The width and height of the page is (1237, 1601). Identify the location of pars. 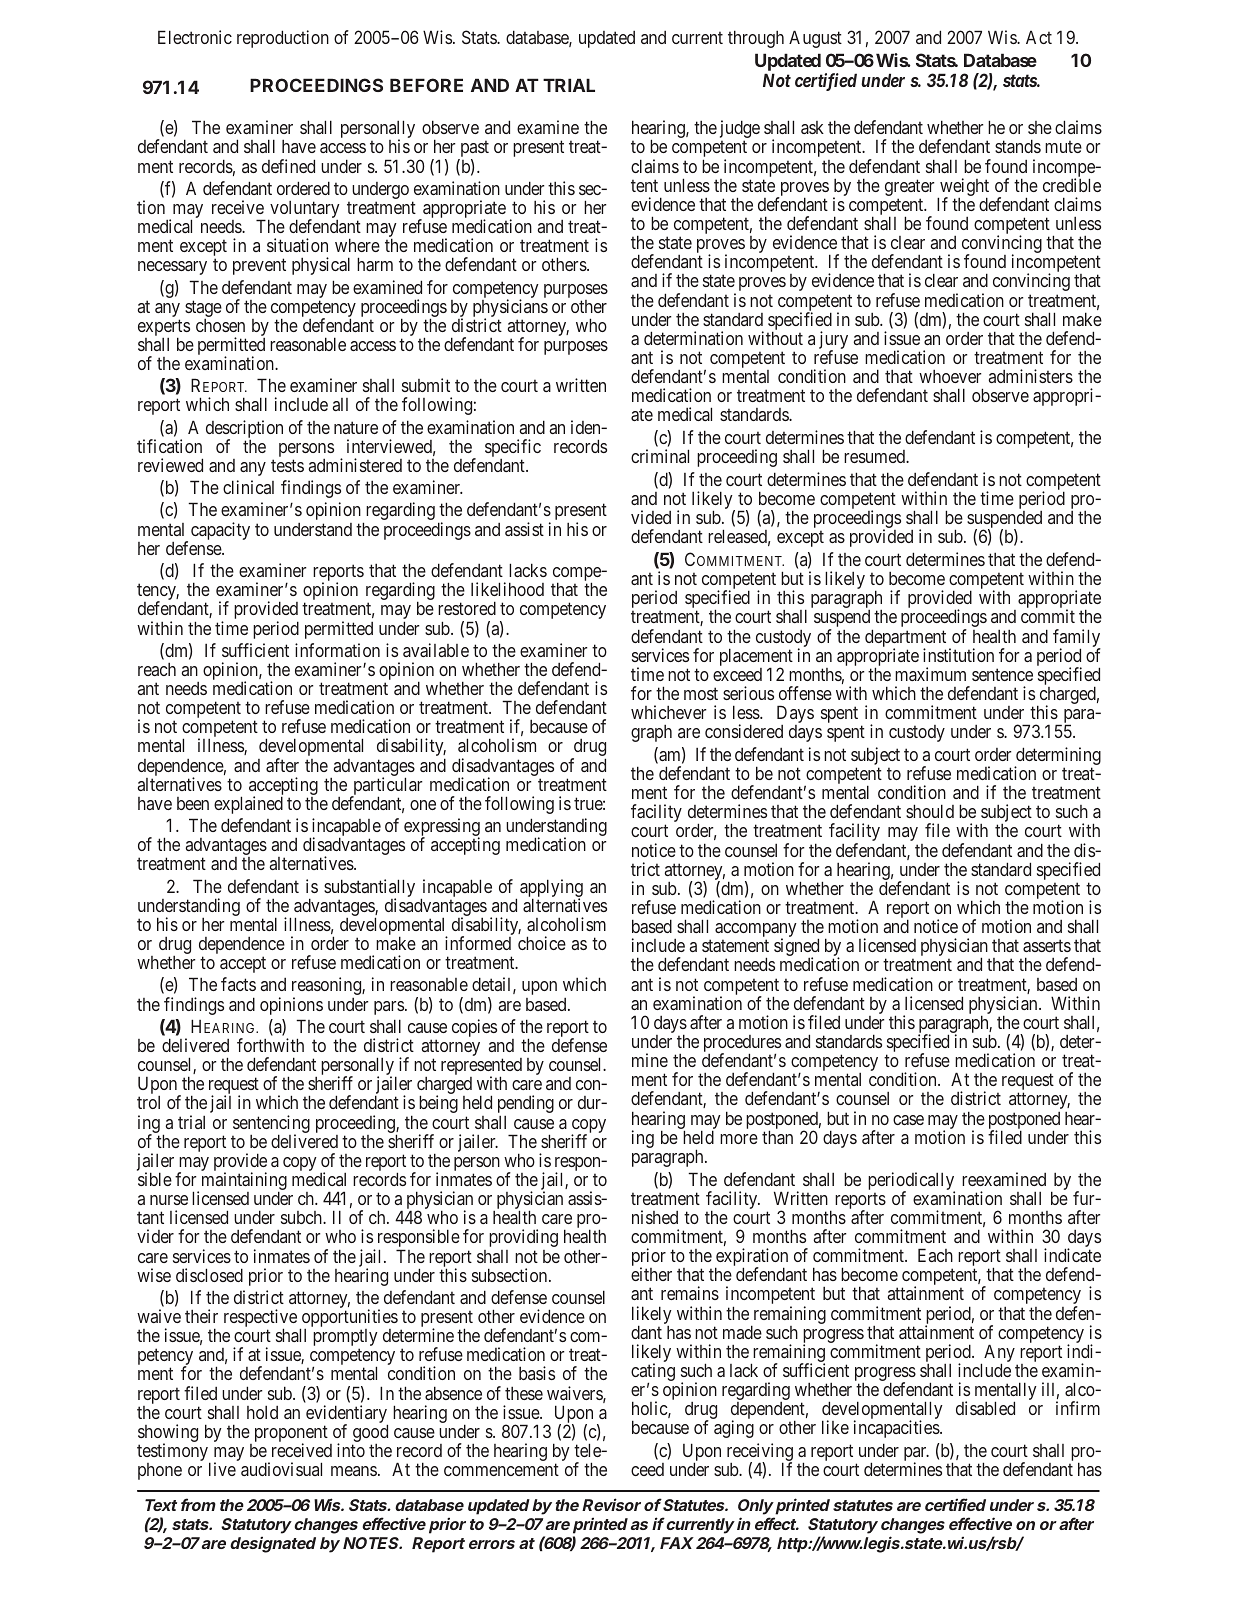
(389, 1008).
